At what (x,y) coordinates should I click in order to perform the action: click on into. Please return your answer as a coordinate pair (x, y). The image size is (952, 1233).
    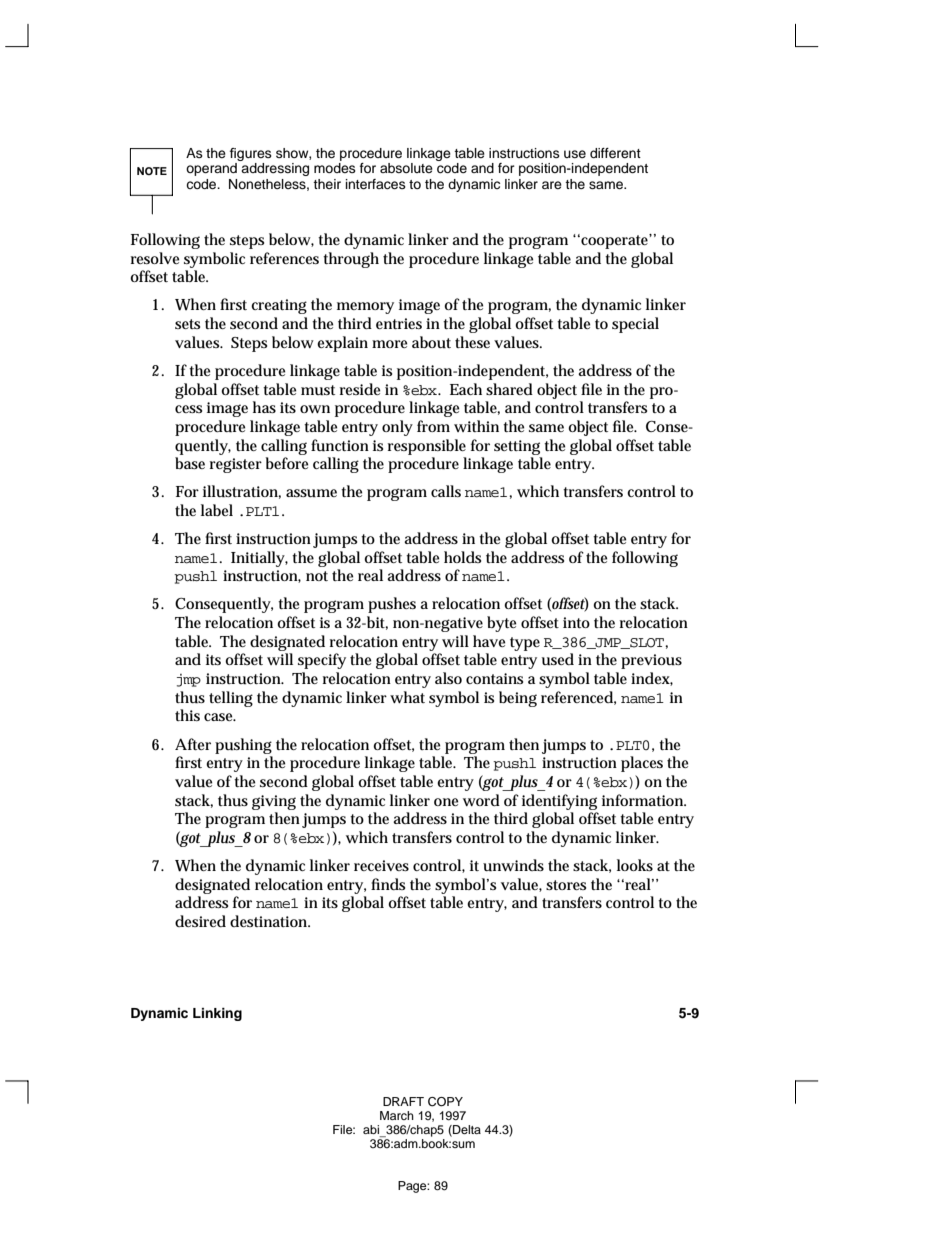
    Looking at the image, I should click on (576, 622).
